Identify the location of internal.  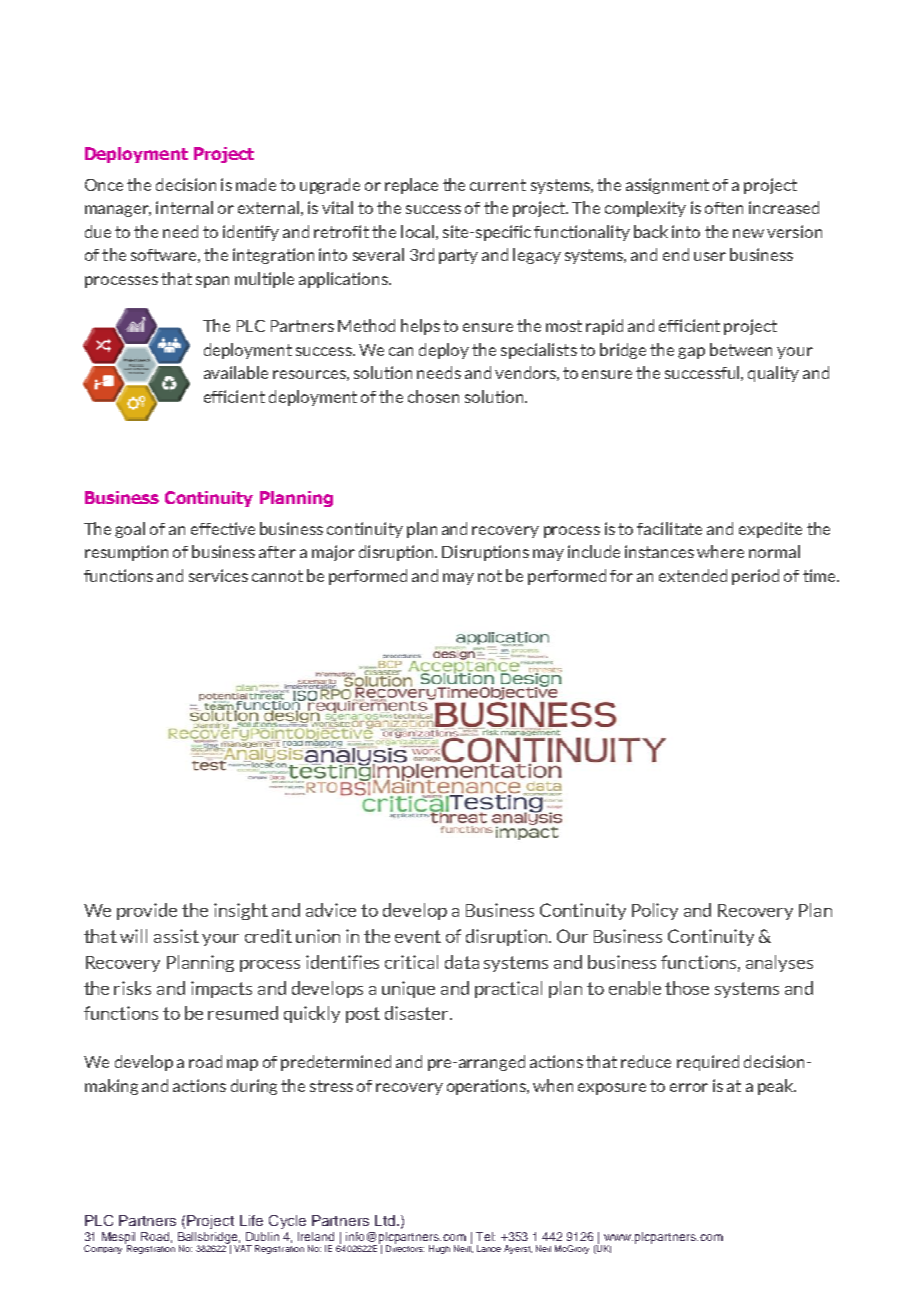
(184, 207).
